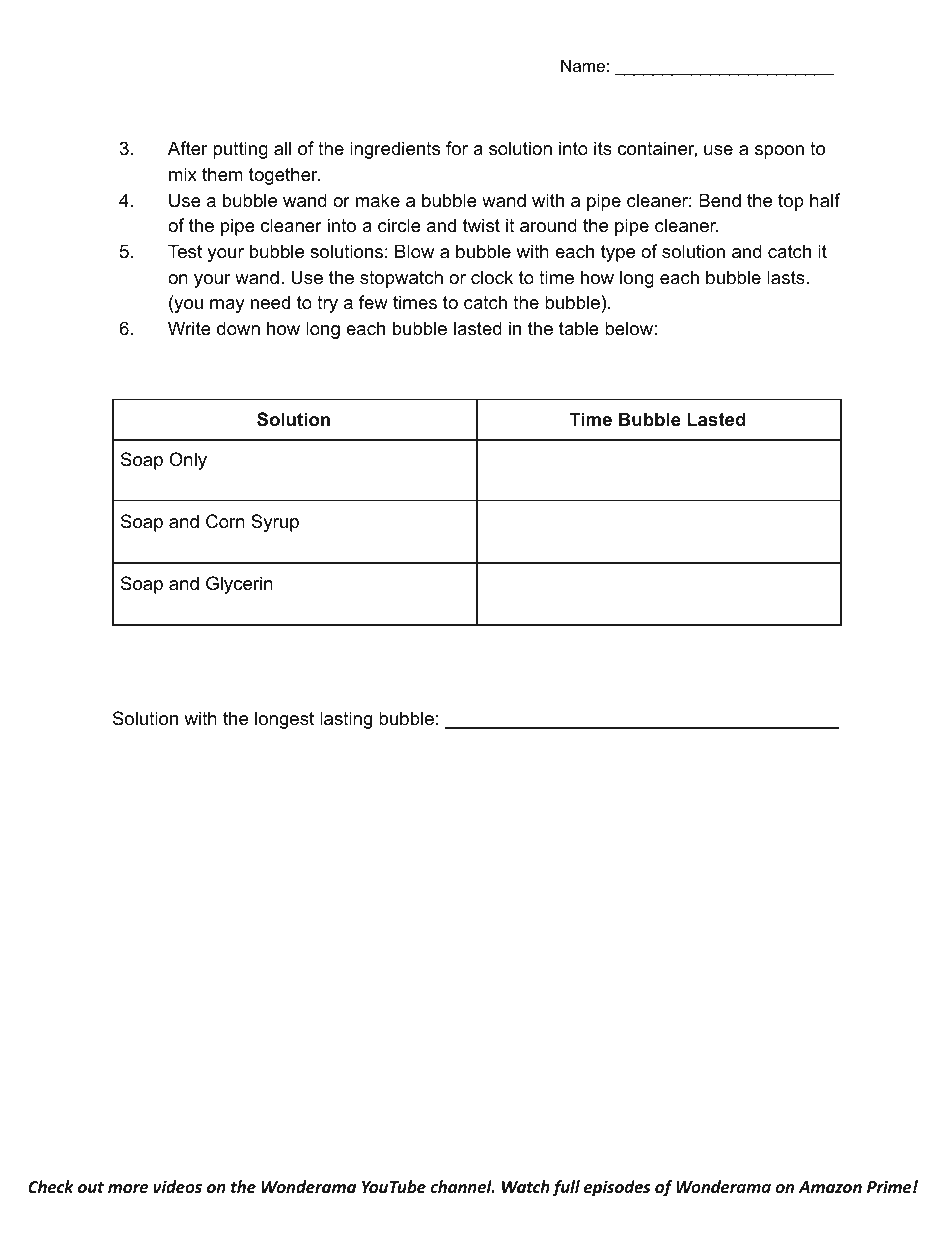  What do you see at coordinates (239, 585) in the image?
I see `Glycerin` at bounding box center [239, 585].
